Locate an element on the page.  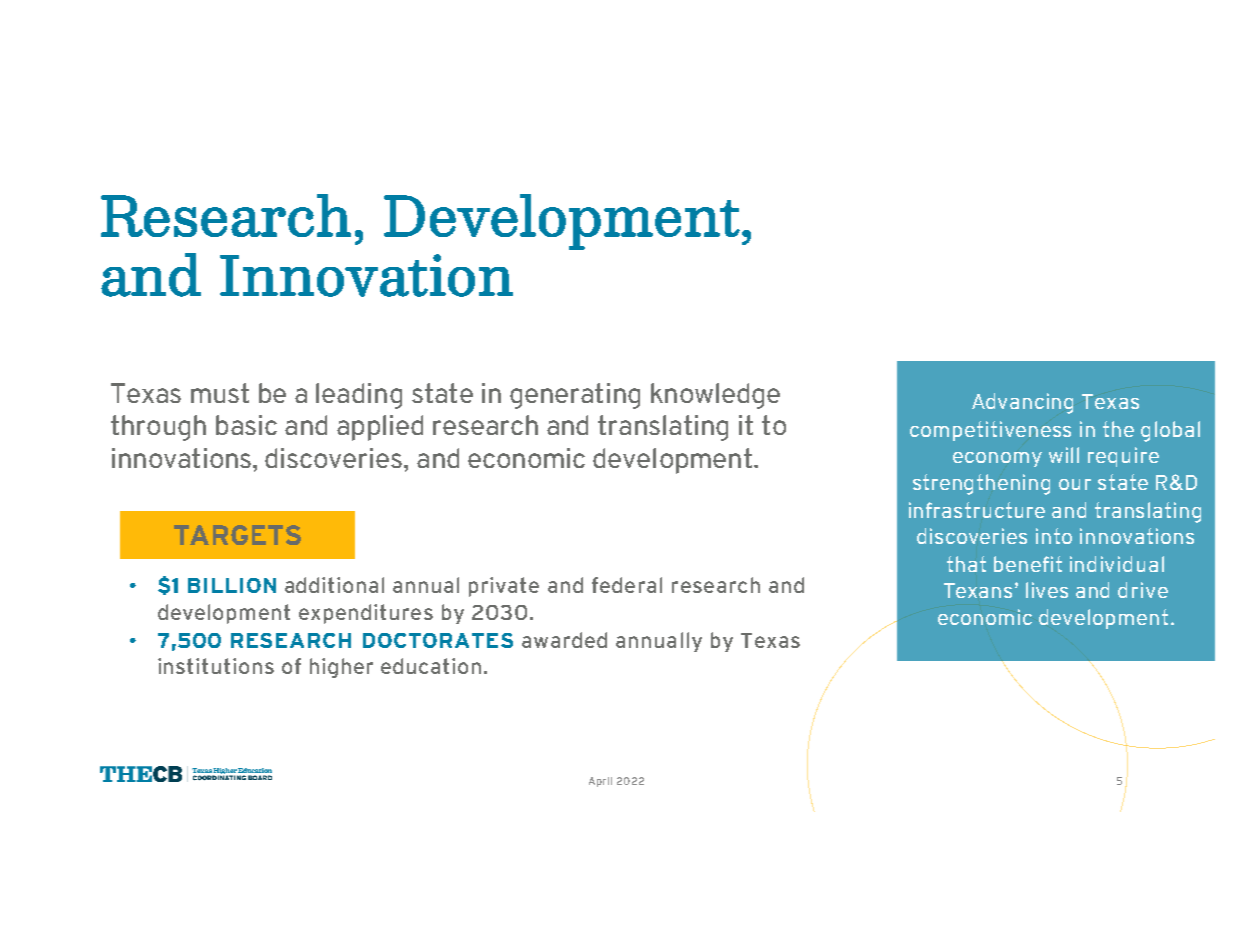
April is located at coordinates (600, 782).
